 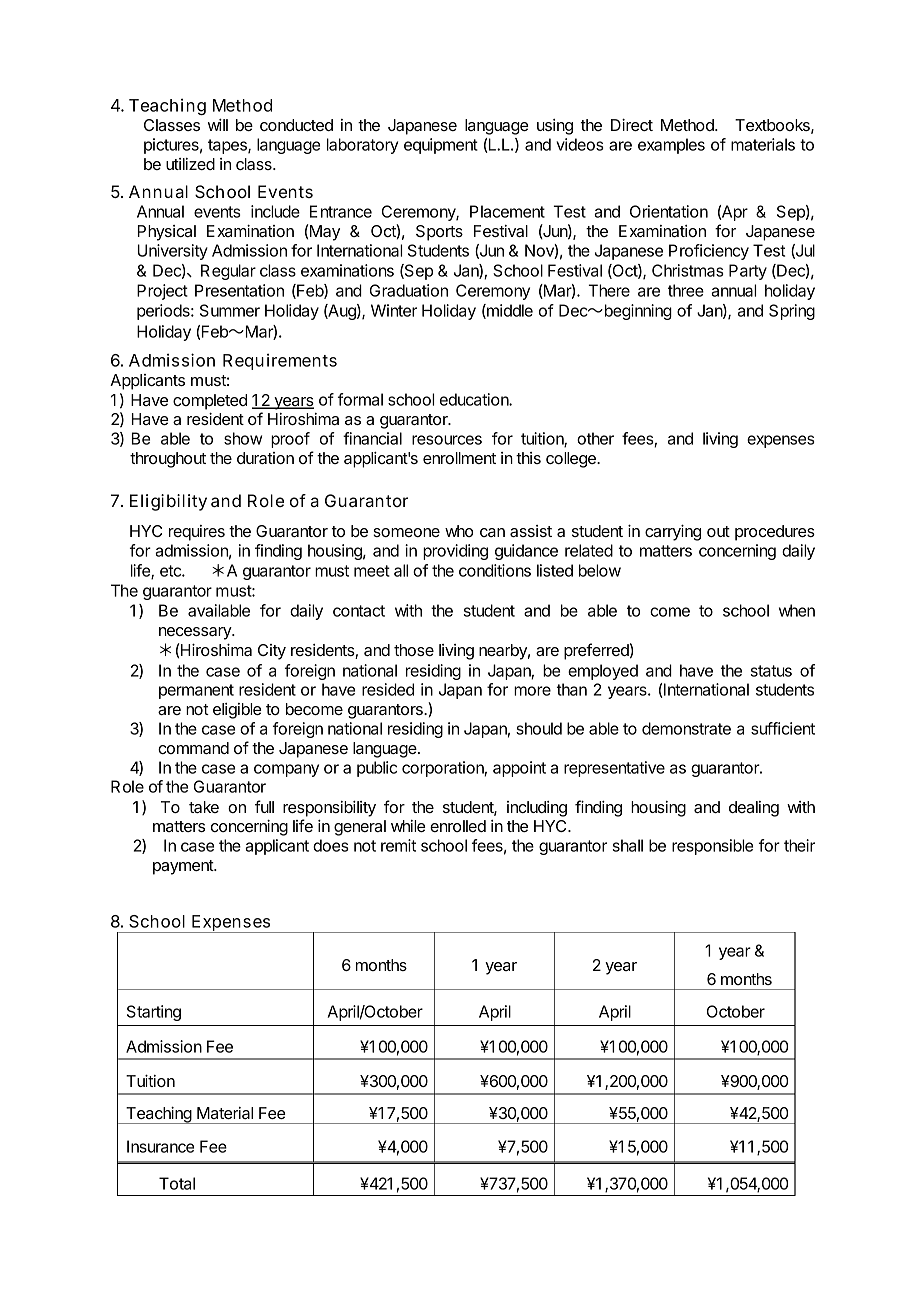 I want to click on Total, so click(x=177, y=1183).
